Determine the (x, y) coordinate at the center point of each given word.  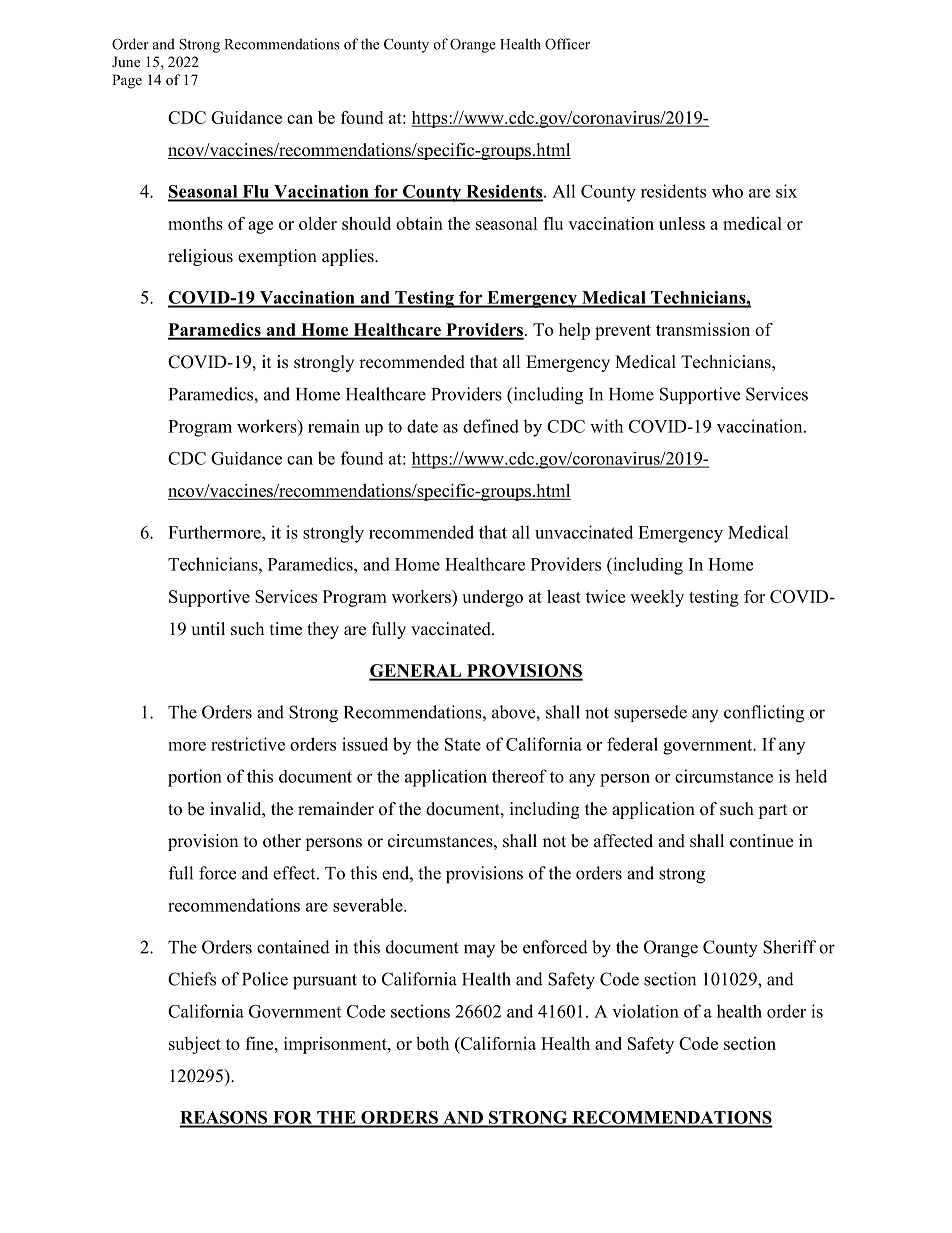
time (286, 629)
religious (200, 257)
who (727, 191)
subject (195, 1045)
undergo (492, 598)
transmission (703, 329)
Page (127, 81)
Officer (567, 44)
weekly (657, 598)
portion (195, 778)
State (463, 744)
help (574, 331)
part (772, 811)
